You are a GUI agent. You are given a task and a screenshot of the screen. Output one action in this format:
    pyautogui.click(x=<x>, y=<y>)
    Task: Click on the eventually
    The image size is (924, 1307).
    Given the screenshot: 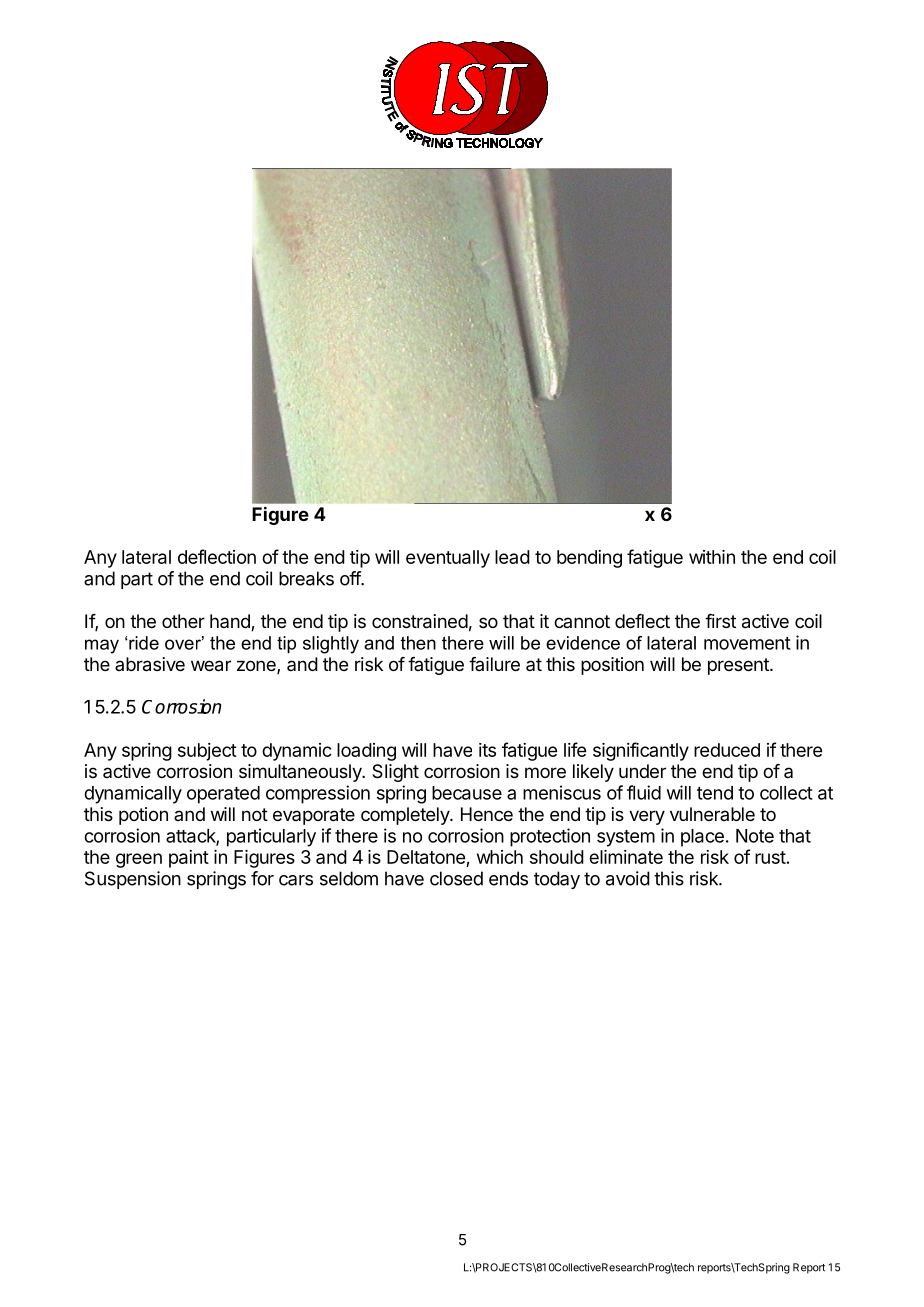 What is the action you would take?
    pyautogui.click(x=448, y=559)
